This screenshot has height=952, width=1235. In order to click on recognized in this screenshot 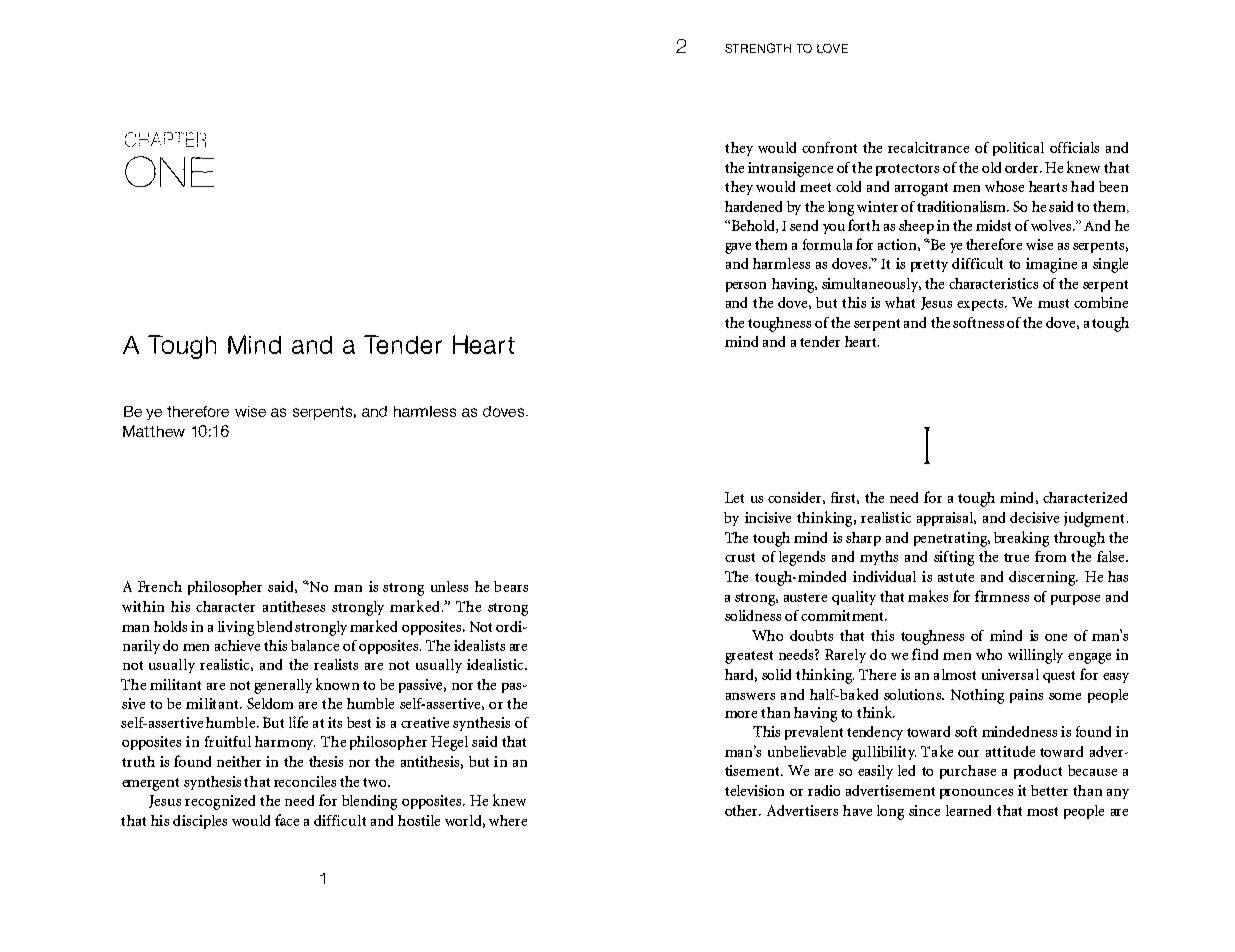, I will do `click(220, 802)`.
